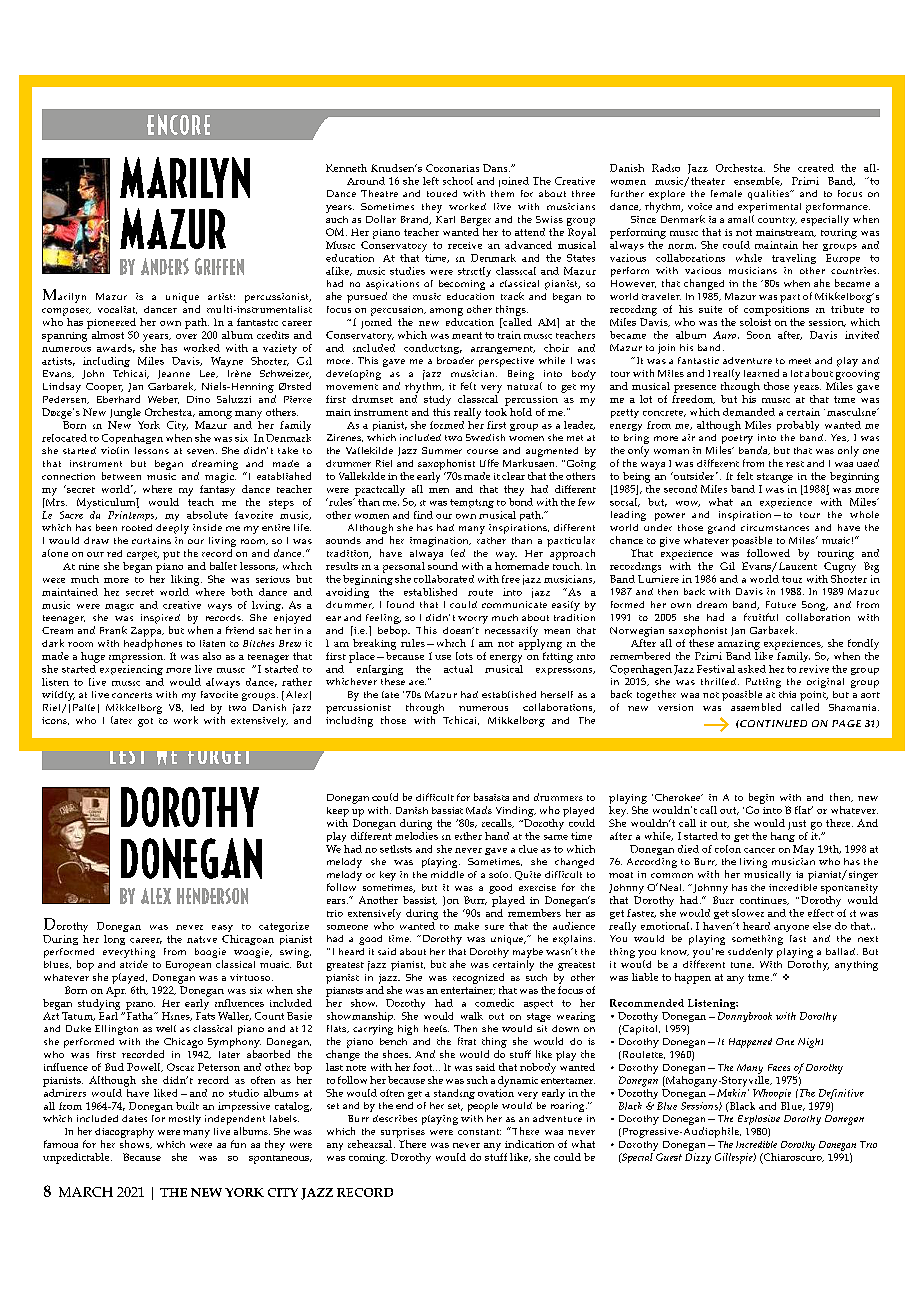 The height and width of the screenshot is (1308, 924). Describe the element at coordinates (124, 1133) in the screenshot. I see `discography` at that location.
